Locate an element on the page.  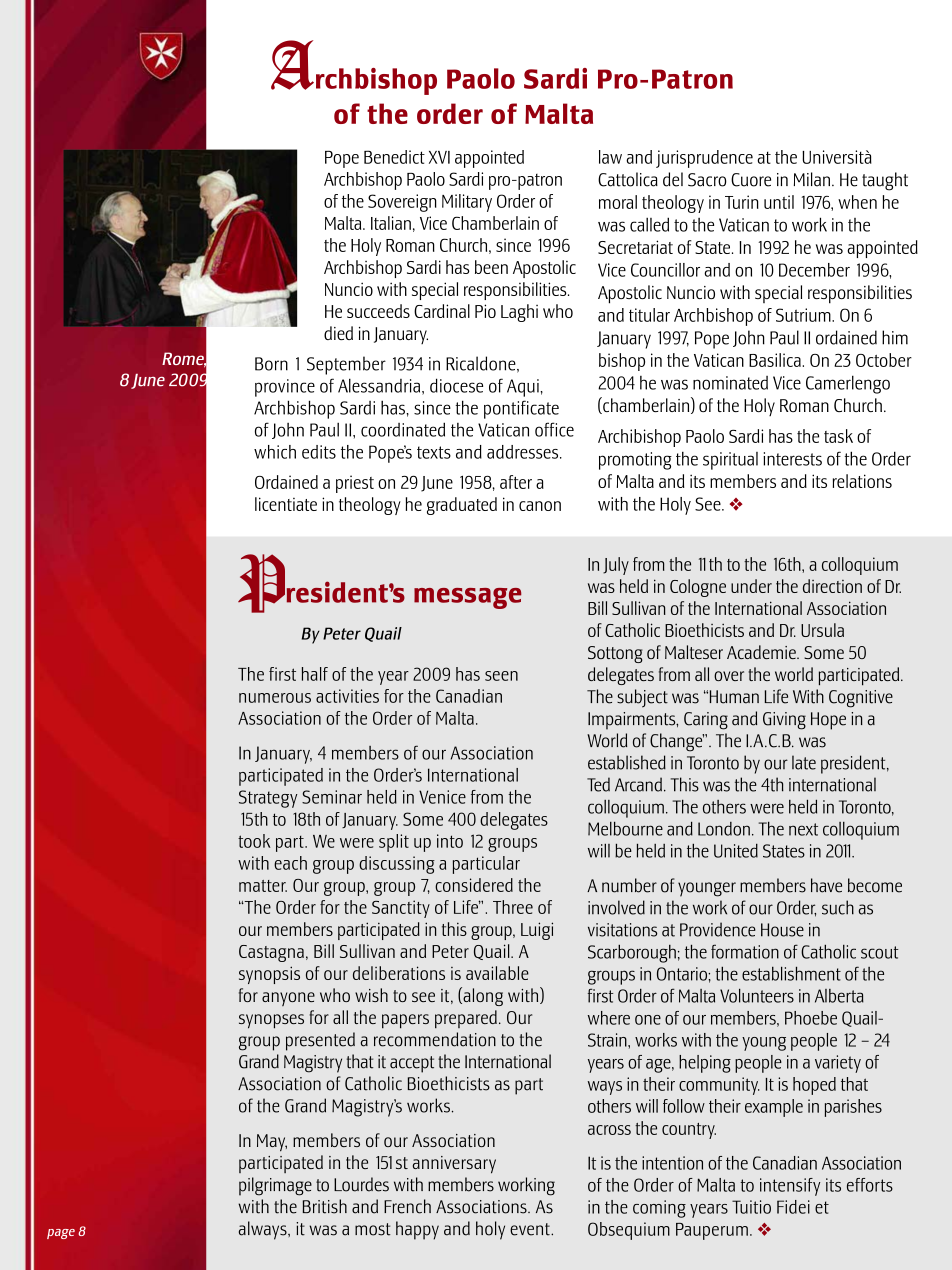
page is located at coordinates (61, 1234).
